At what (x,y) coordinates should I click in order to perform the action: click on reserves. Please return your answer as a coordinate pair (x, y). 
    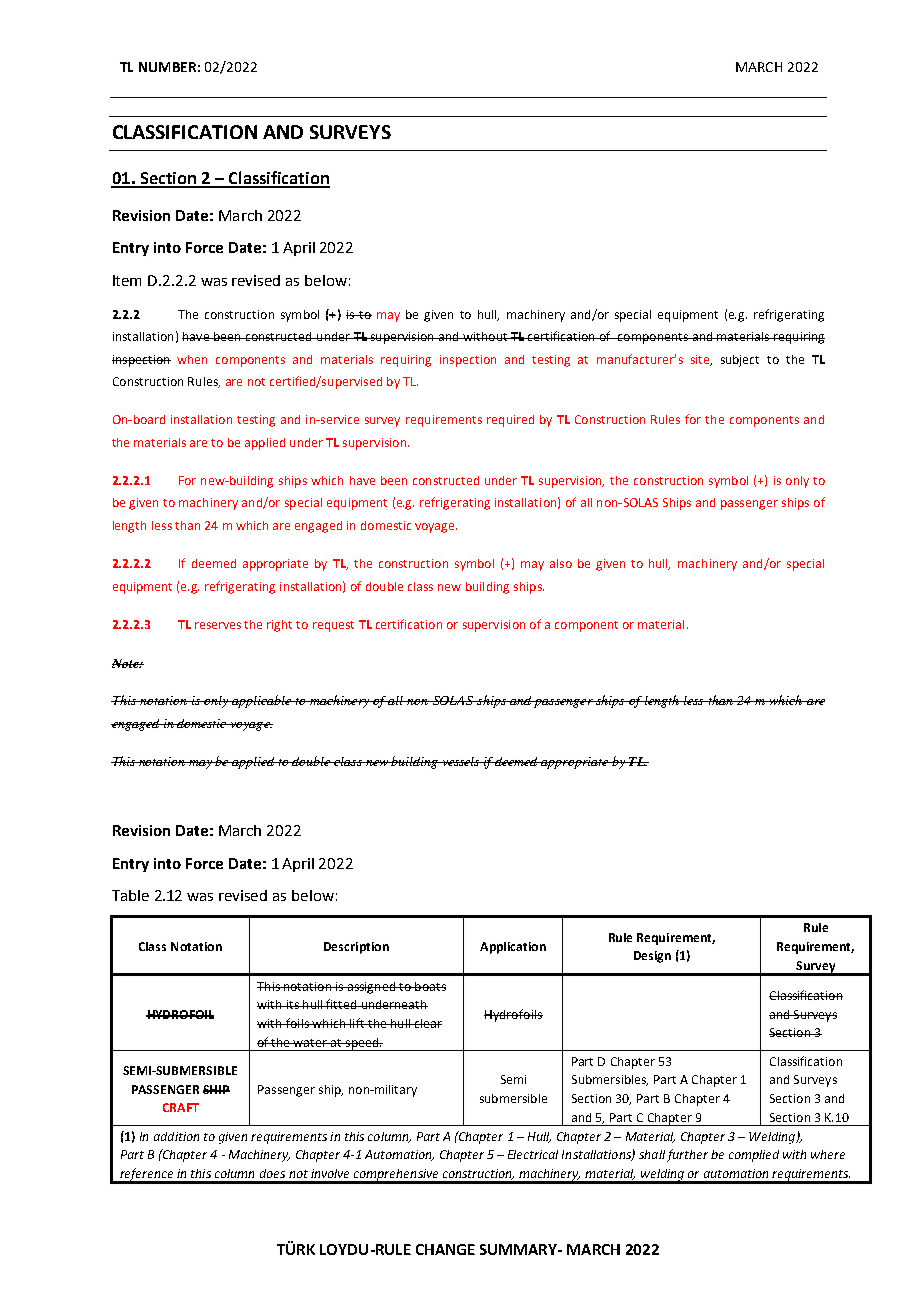
    Looking at the image, I should click on (218, 625).
